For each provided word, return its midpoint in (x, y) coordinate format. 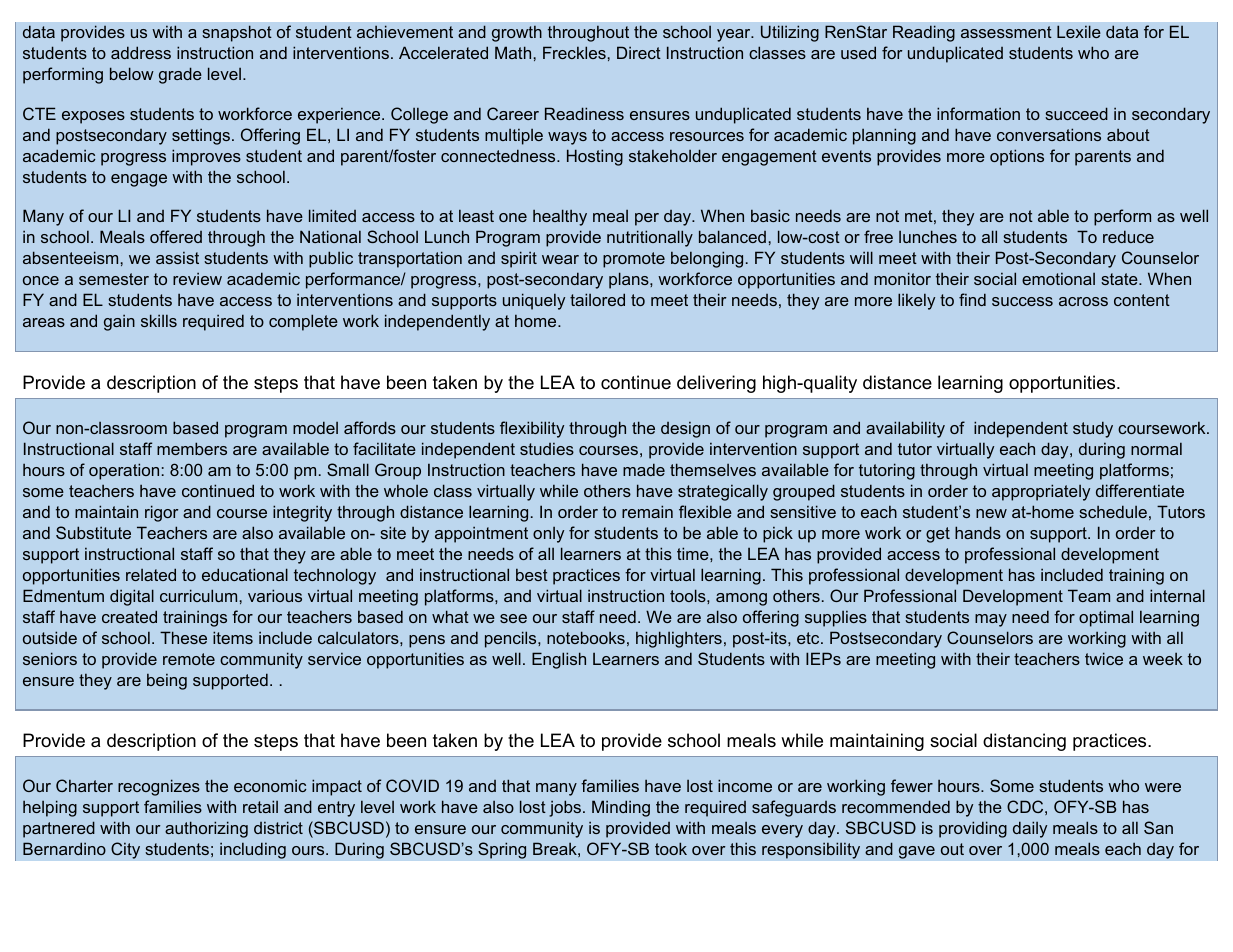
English (559, 660)
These (183, 637)
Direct (639, 52)
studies (547, 449)
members (192, 448)
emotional (1058, 279)
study (1093, 429)
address (141, 52)
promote (634, 260)
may (991, 620)
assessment (1006, 32)
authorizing (206, 829)
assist (177, 258)
